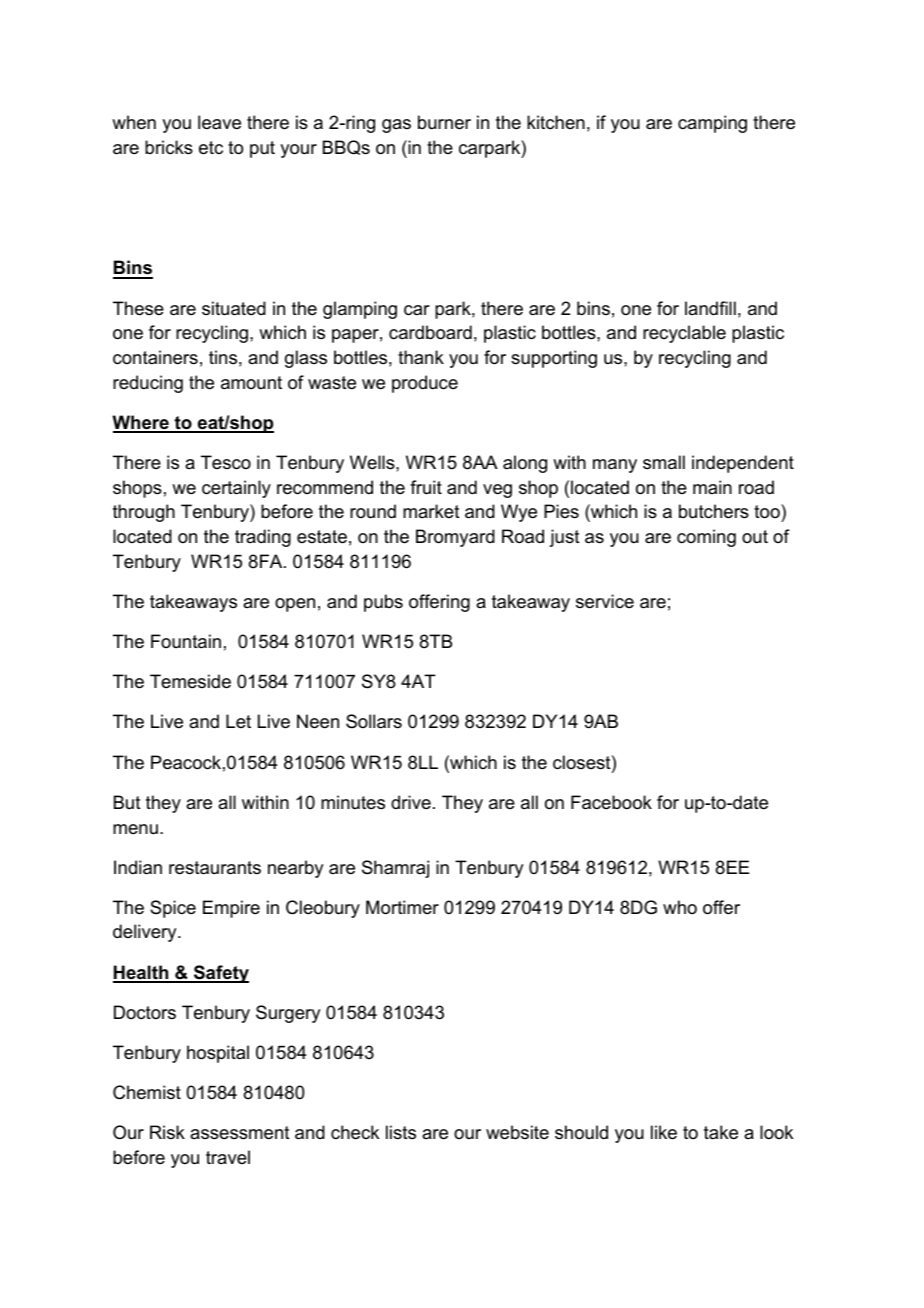 This screenshot has width=924, height=1308. What do you see at coordinates (430, 332) in the screenshot?
I see `cardboard` at bounding box center [430, 332].
